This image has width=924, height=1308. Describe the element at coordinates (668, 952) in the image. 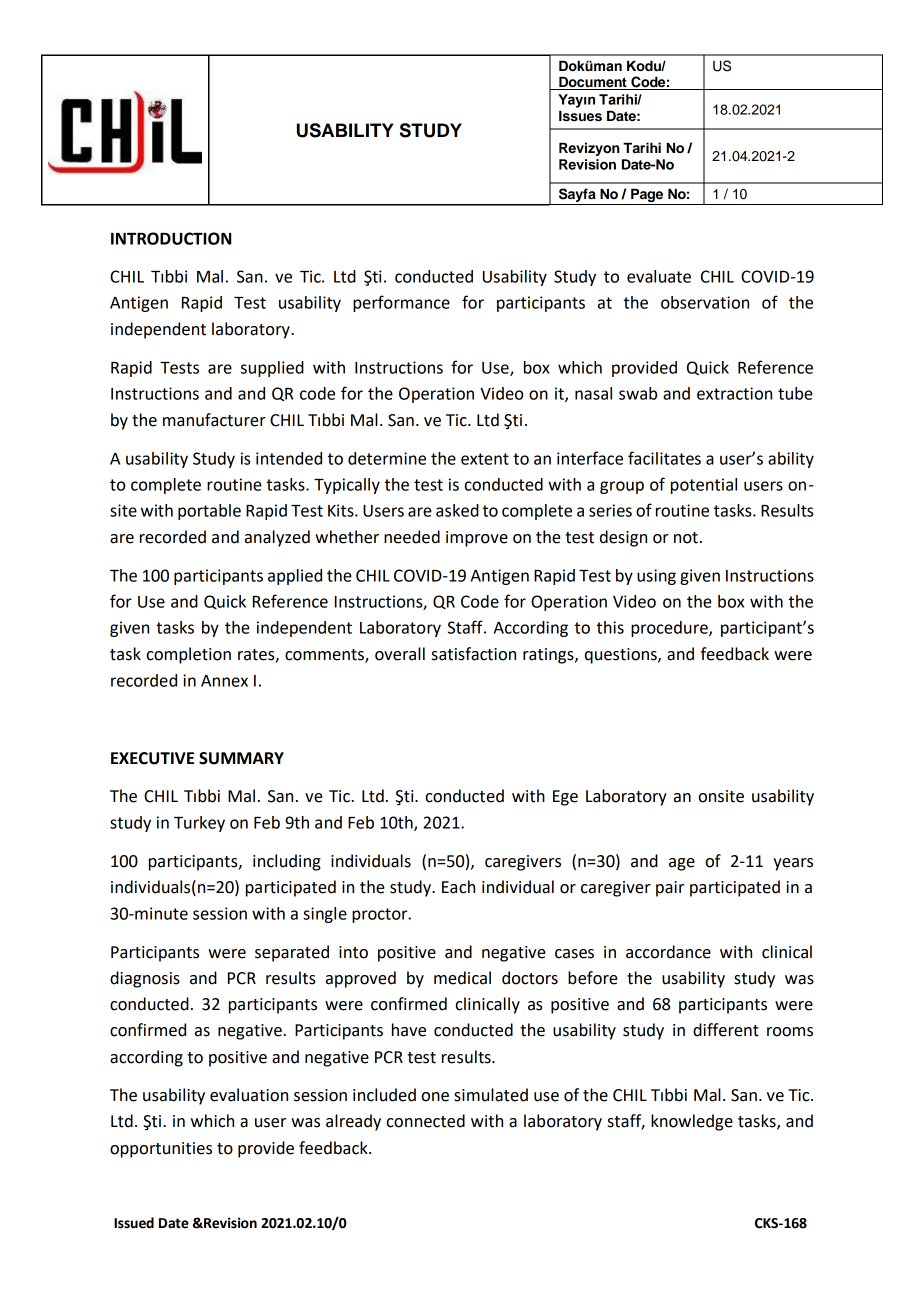

I see `accordance` at that location.
